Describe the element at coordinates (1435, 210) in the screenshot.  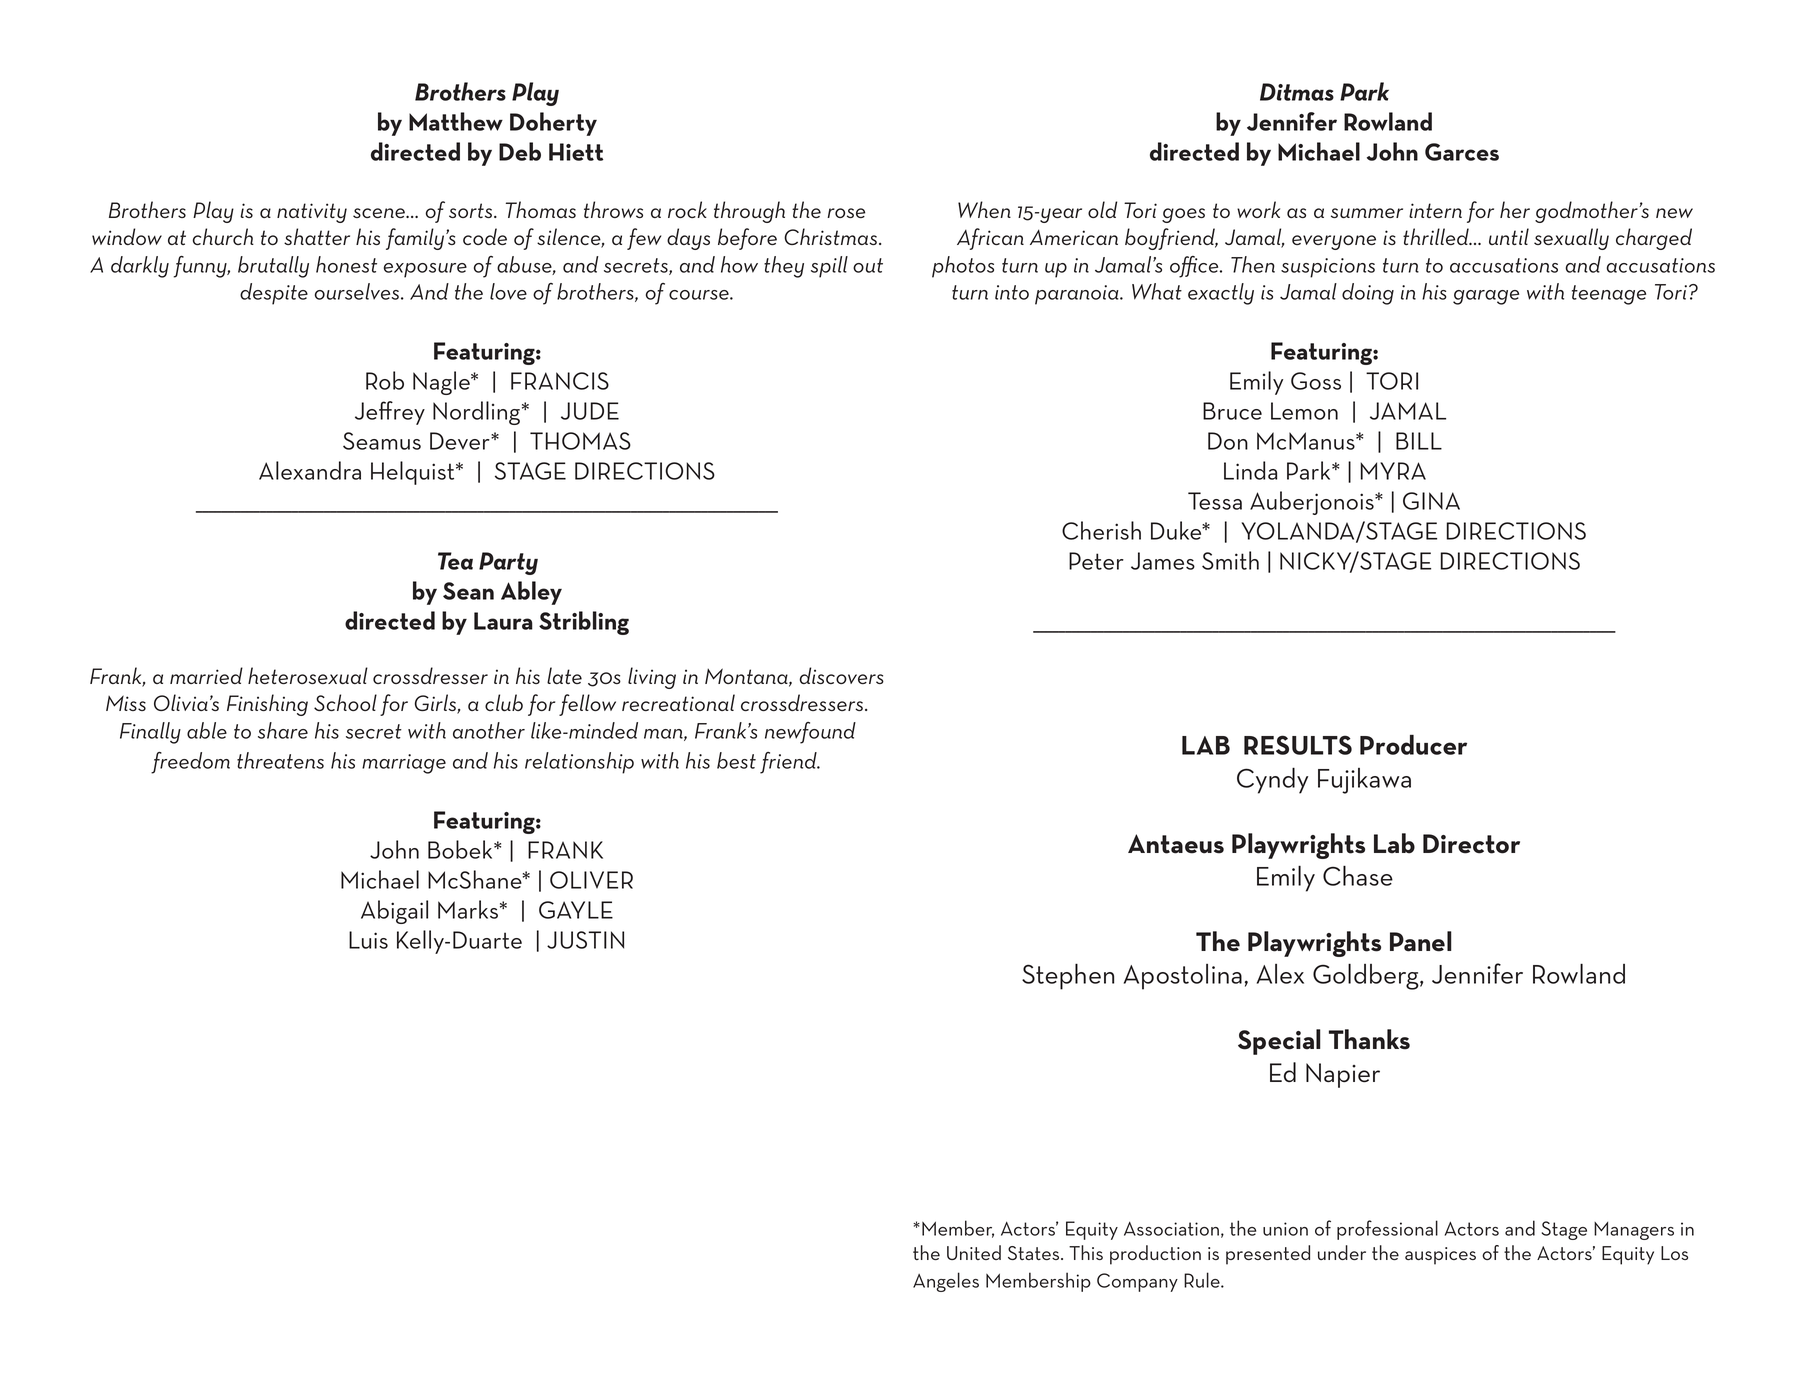
I see `intern` at that location.
